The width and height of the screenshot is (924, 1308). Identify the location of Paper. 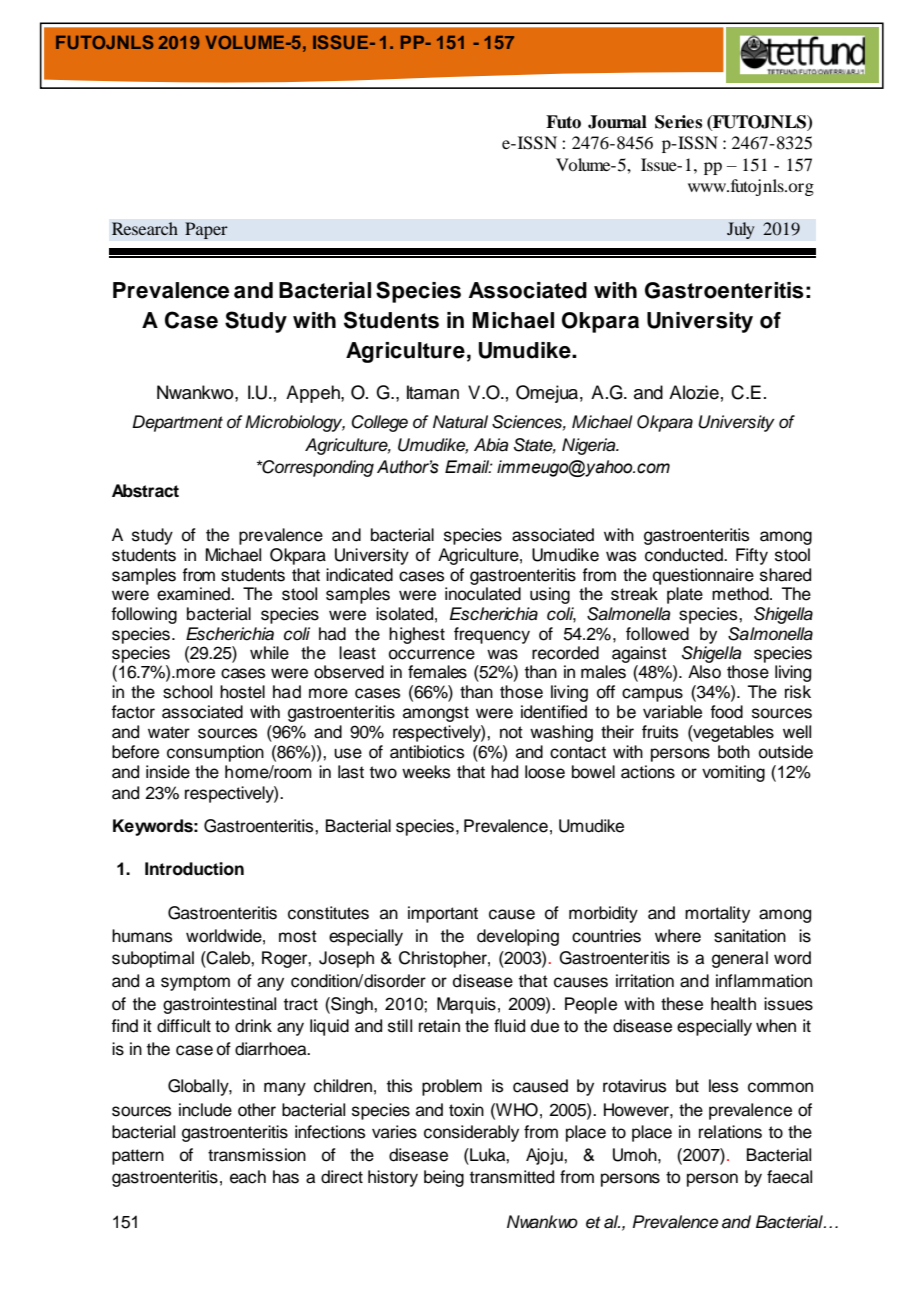
(206, 230).
